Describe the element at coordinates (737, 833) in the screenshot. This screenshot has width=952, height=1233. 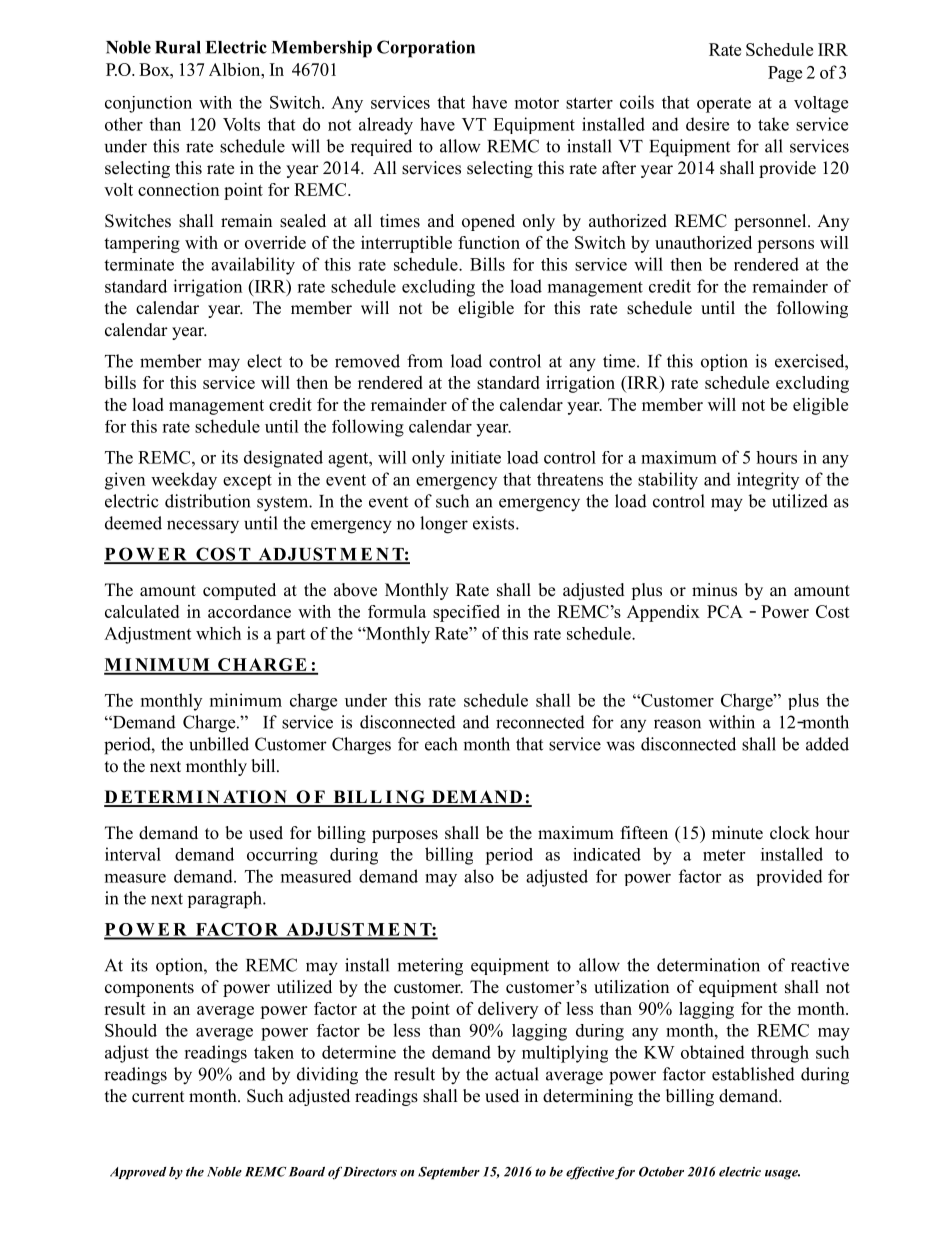
I see `minute` at that location.
